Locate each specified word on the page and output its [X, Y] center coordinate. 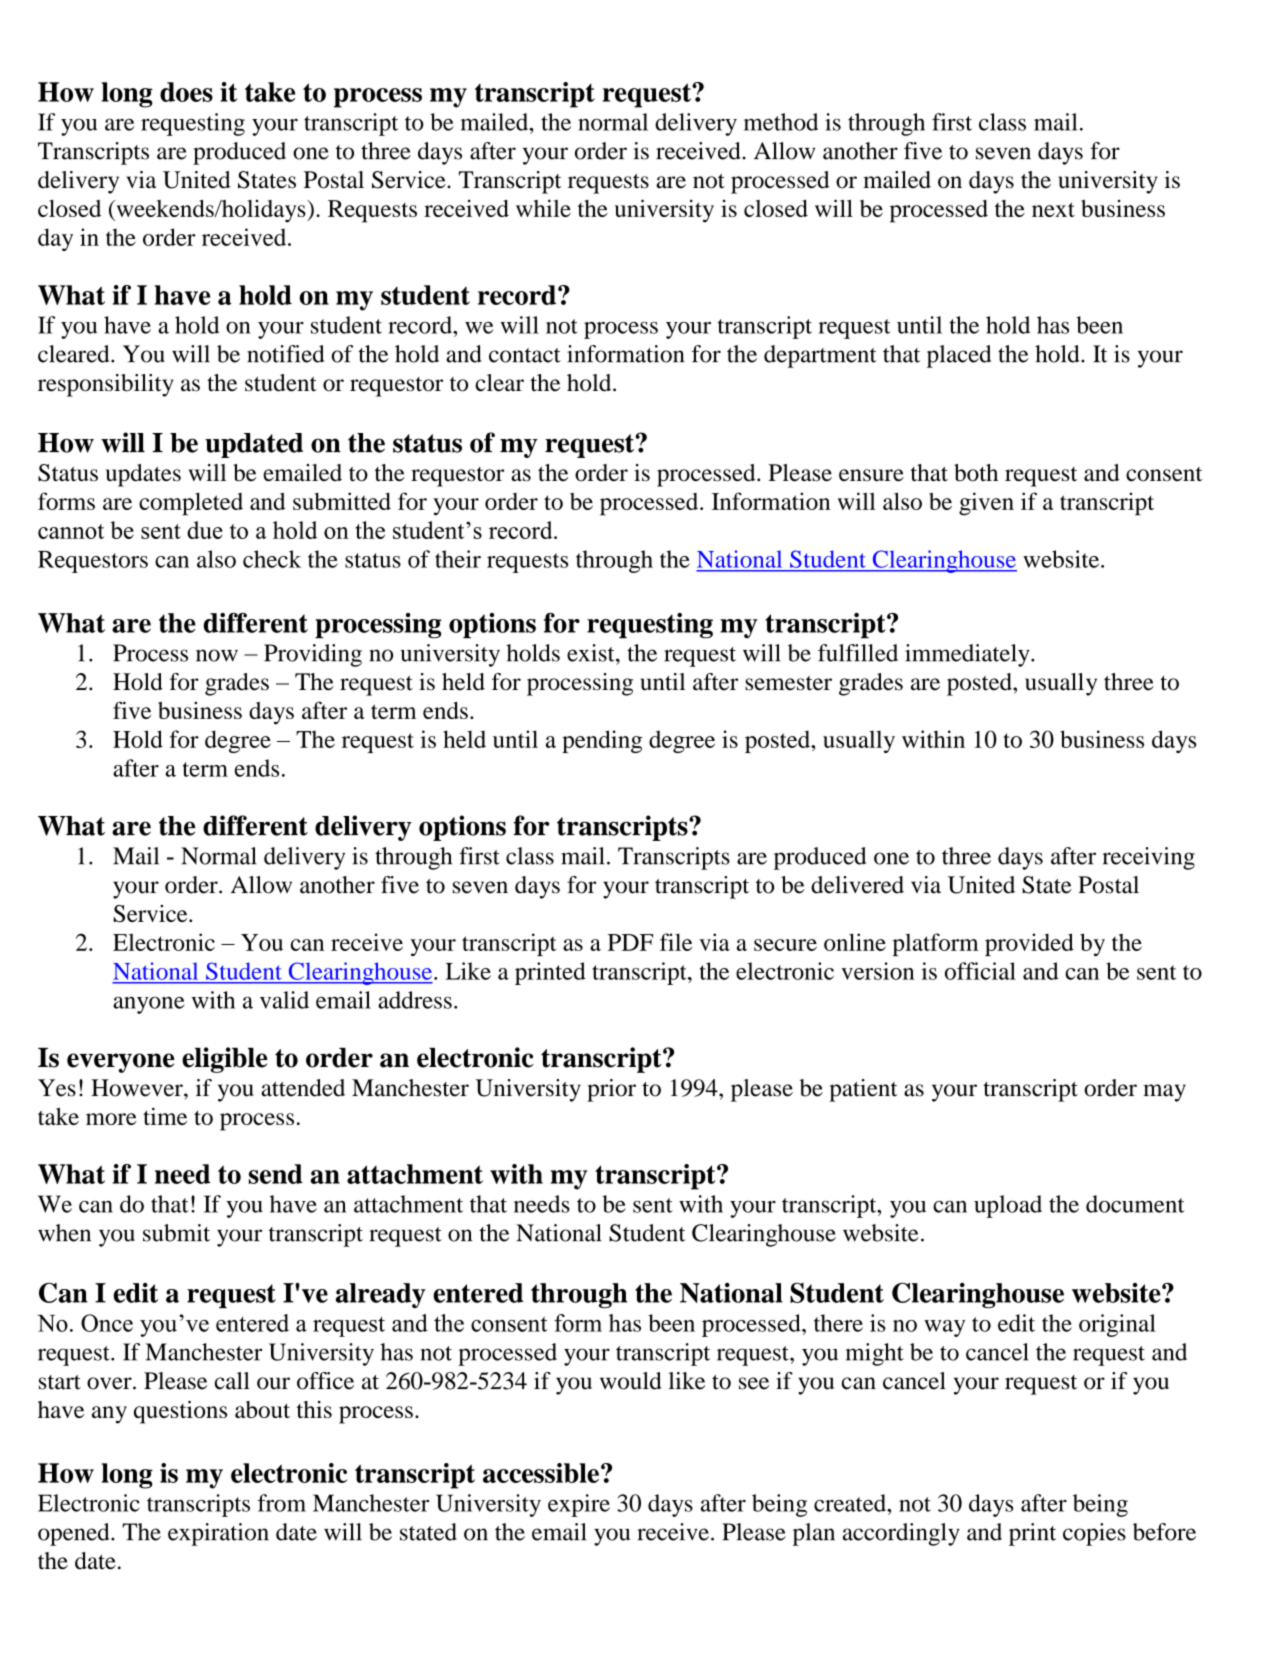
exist [592, 653]
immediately [968, 655]
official [980, 971]
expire [579, 1505]
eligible [225, 1060]
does [186, 92]
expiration [218, 1534]
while [543, 208]
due [205, 530]
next [1053, 209]
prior [611, 1090]
